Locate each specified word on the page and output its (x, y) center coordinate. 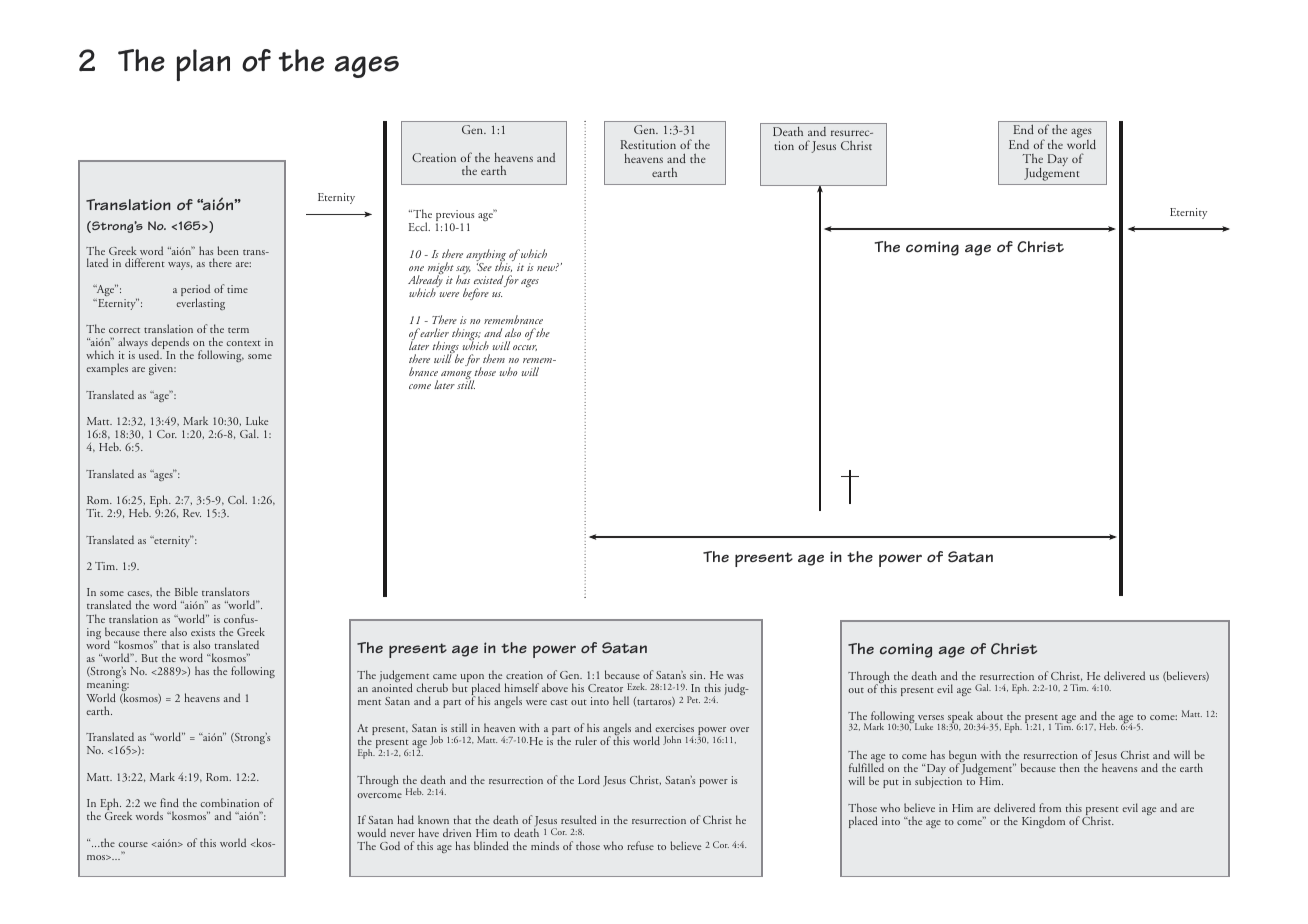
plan (203, 65)
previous (455, 217)
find (169, 802)
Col (237, 499)
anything (487, 256)
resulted (579, 819)
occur (525, 348)
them (494, 358)
